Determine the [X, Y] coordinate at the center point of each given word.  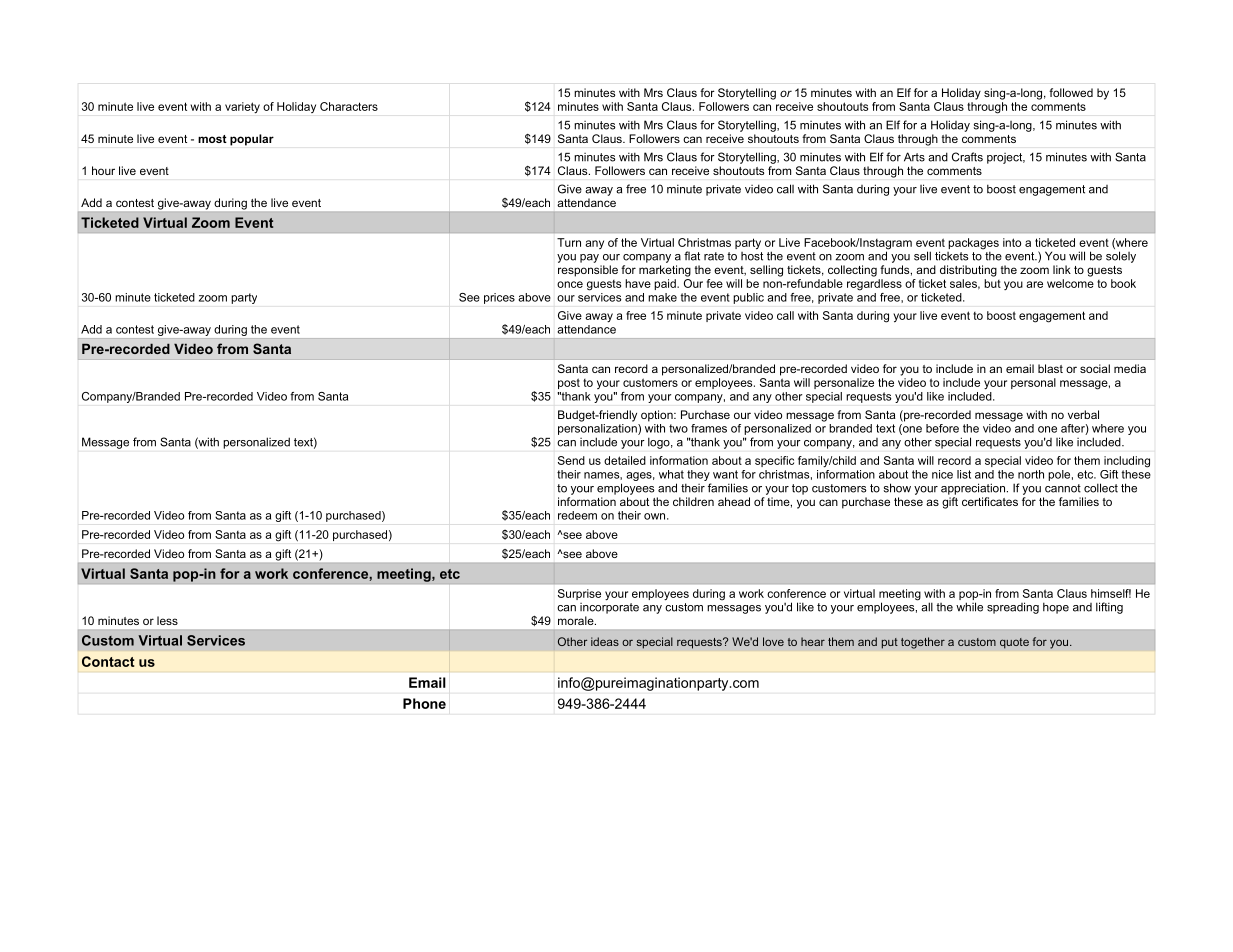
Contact [108, 661]
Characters [349, 106]
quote [1014, 643]
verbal [1083, 414]
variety [242, 108]
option [658, 416]
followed [1071, 92]
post [569, 383]
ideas [605, 641]
